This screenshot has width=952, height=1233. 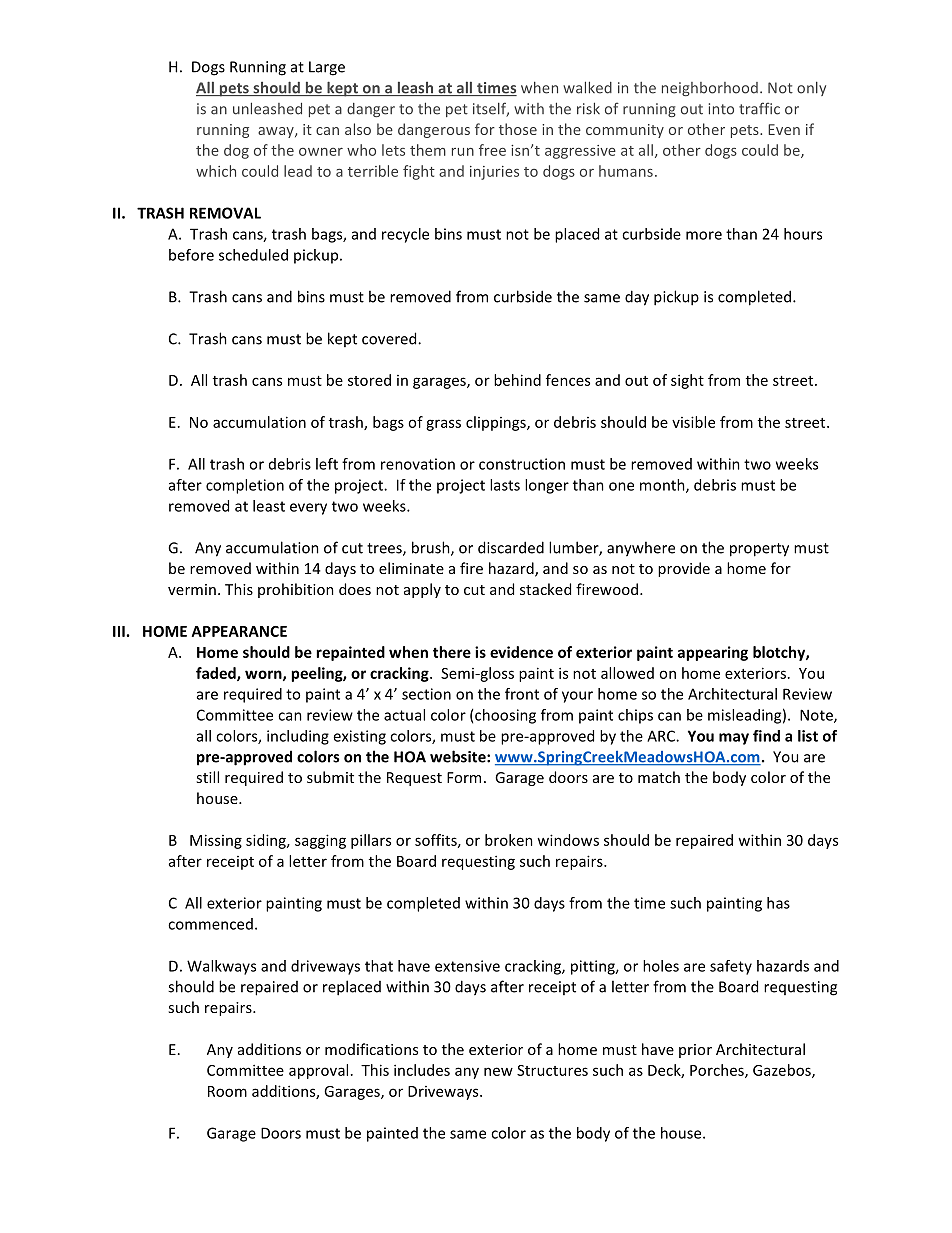 What do you see at coordinates (518, 129) in the screenshot?
I see `those` at bounding box center [518, 129].
